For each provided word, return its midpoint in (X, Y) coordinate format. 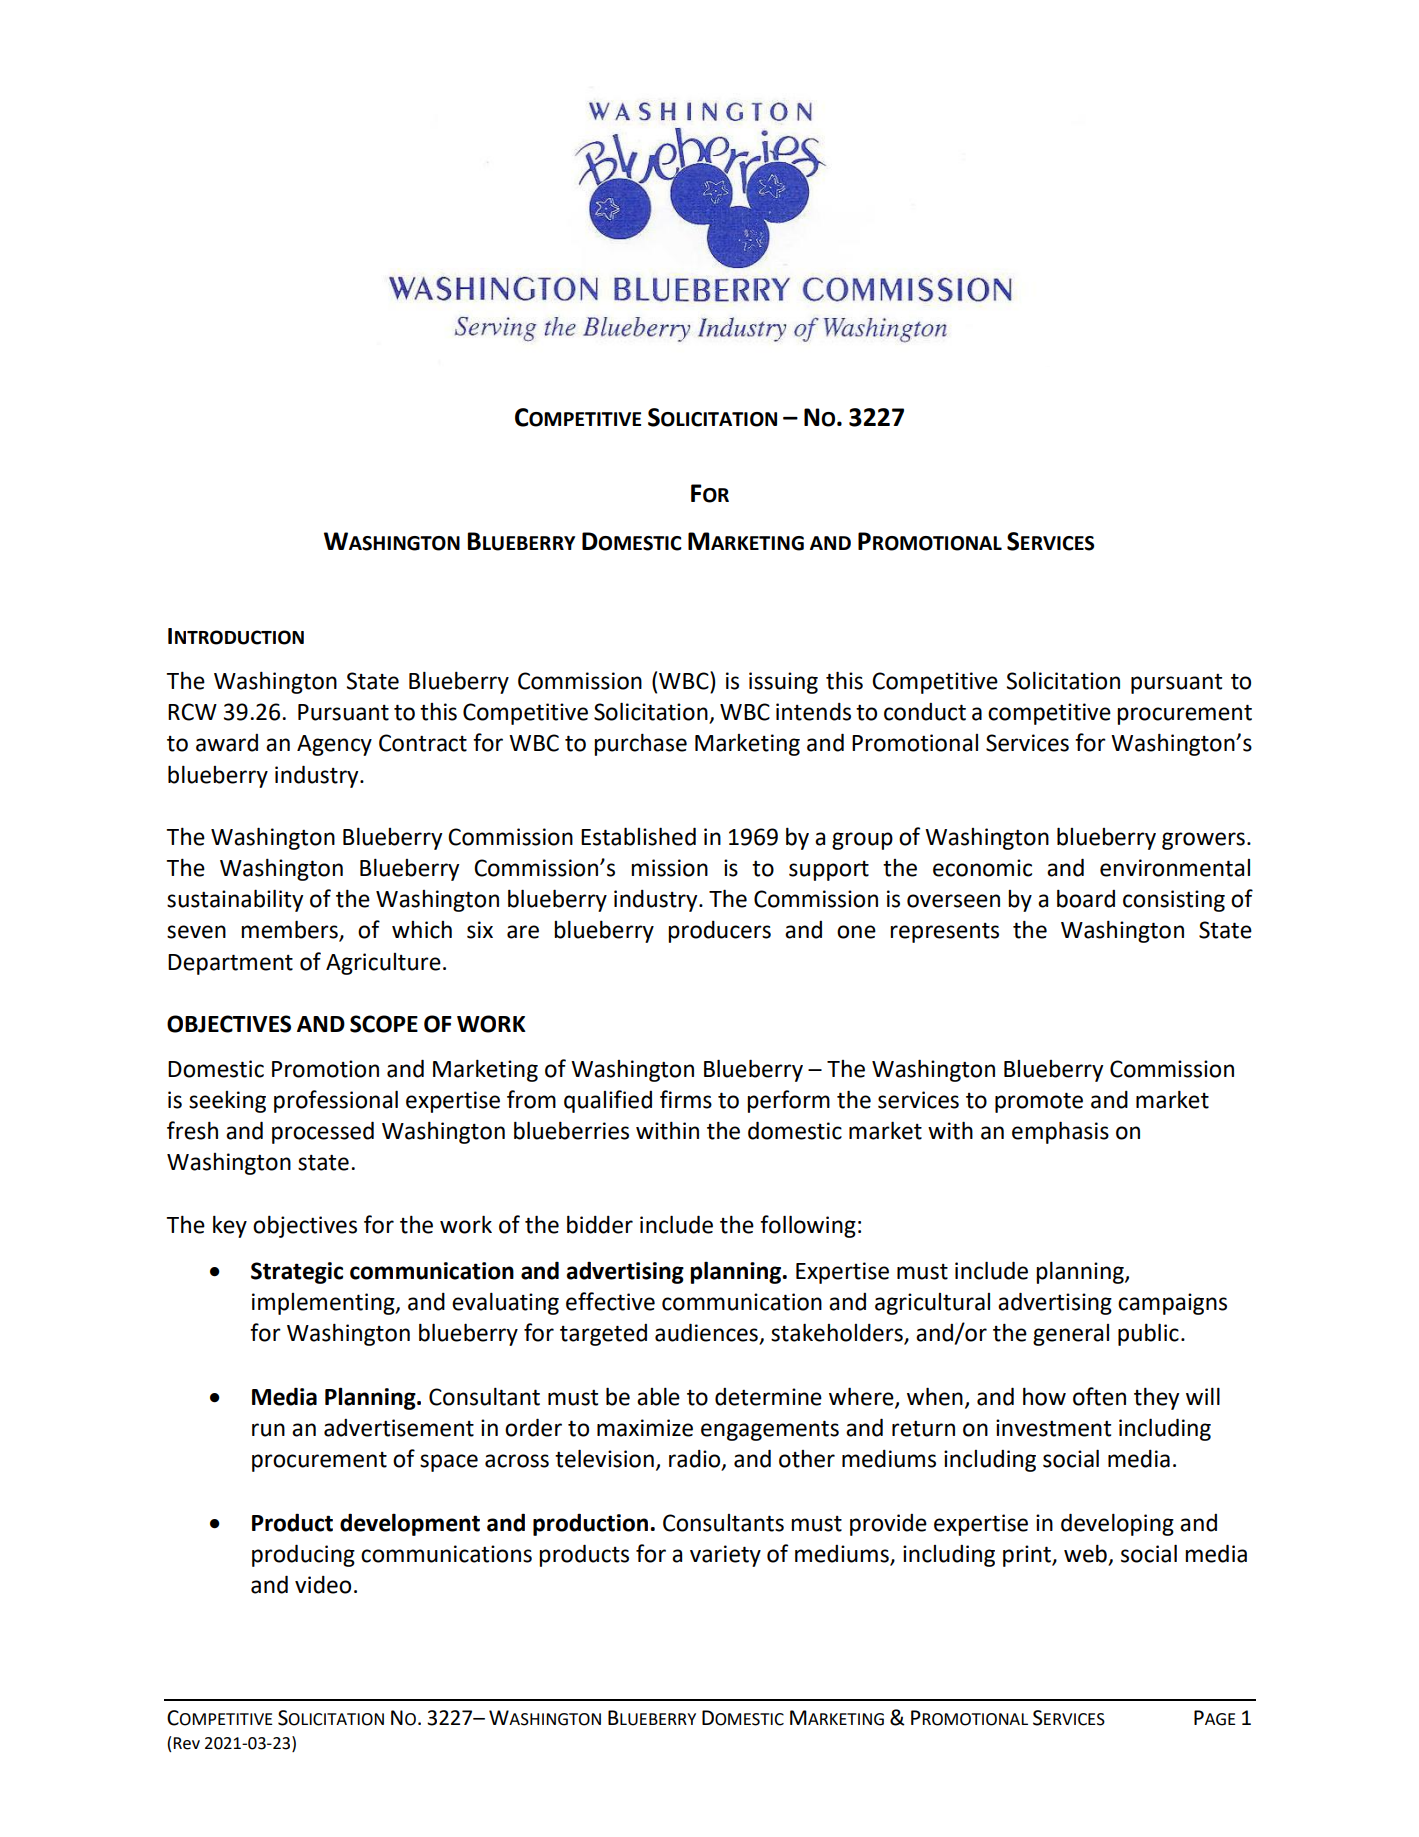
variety (725, 1556)
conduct (925, 712)
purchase (640, 744)
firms (686, 1099)
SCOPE (384, 1024)
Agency (334, 745)
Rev (186, 1743)
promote (1039, 1102)
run (268, 1430)
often (1099, 1396)
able (658, 1396)
